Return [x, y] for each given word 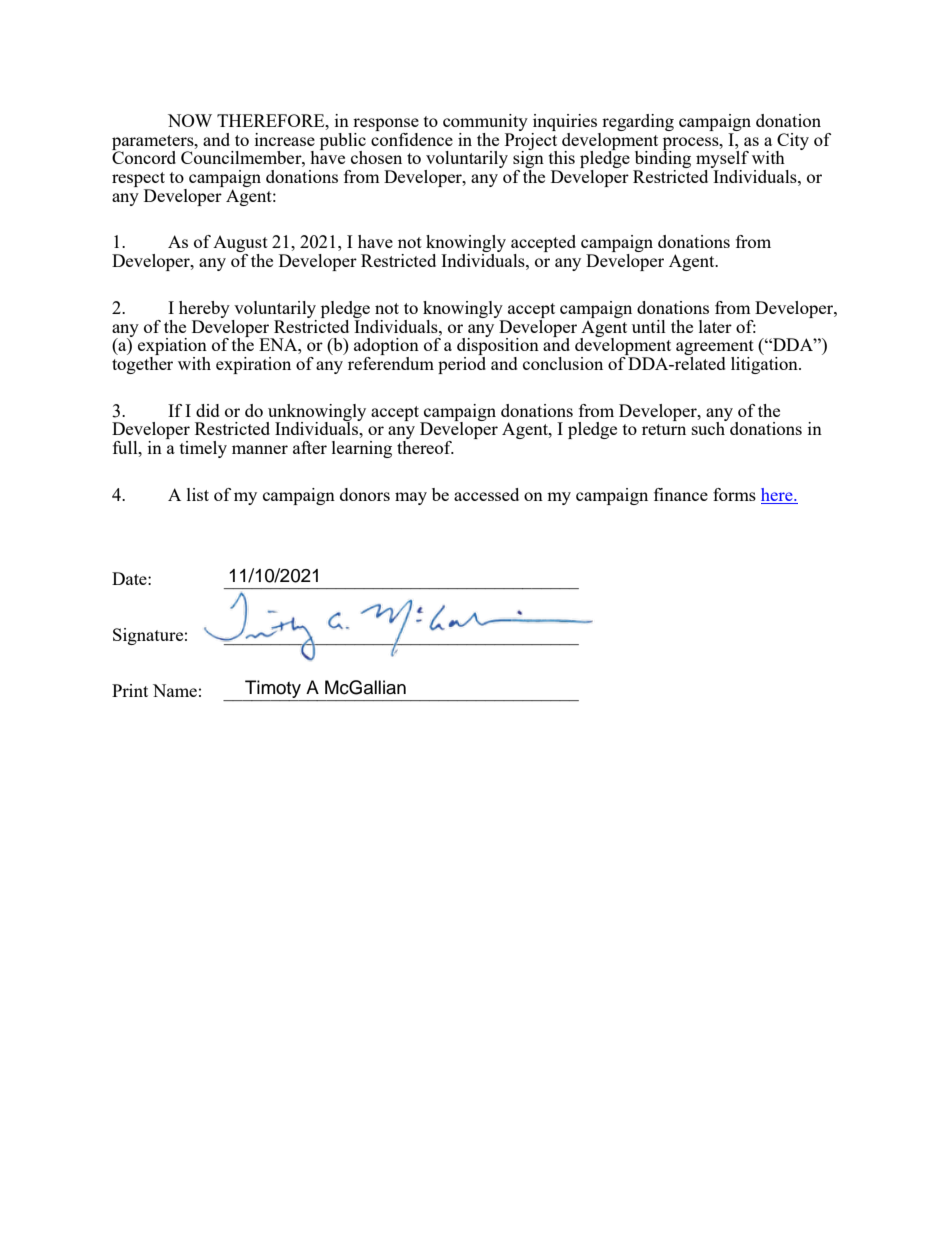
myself [722, 161]
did [208, 410]
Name [175, 690]
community [485, 124]
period [462, 364]
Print [130, 690]
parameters [154, 143]
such [709, 427]
